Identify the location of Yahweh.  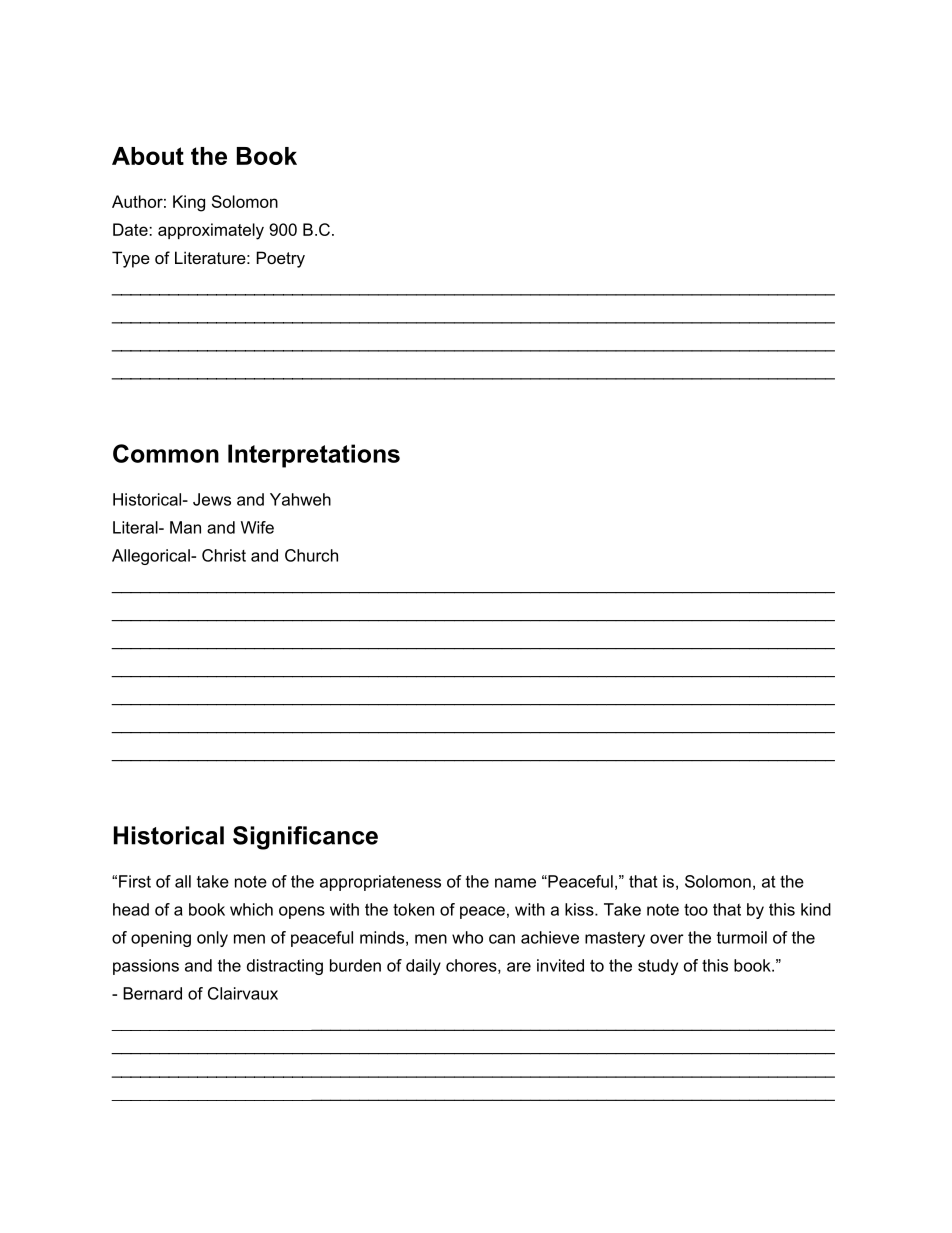
(300, 499).
